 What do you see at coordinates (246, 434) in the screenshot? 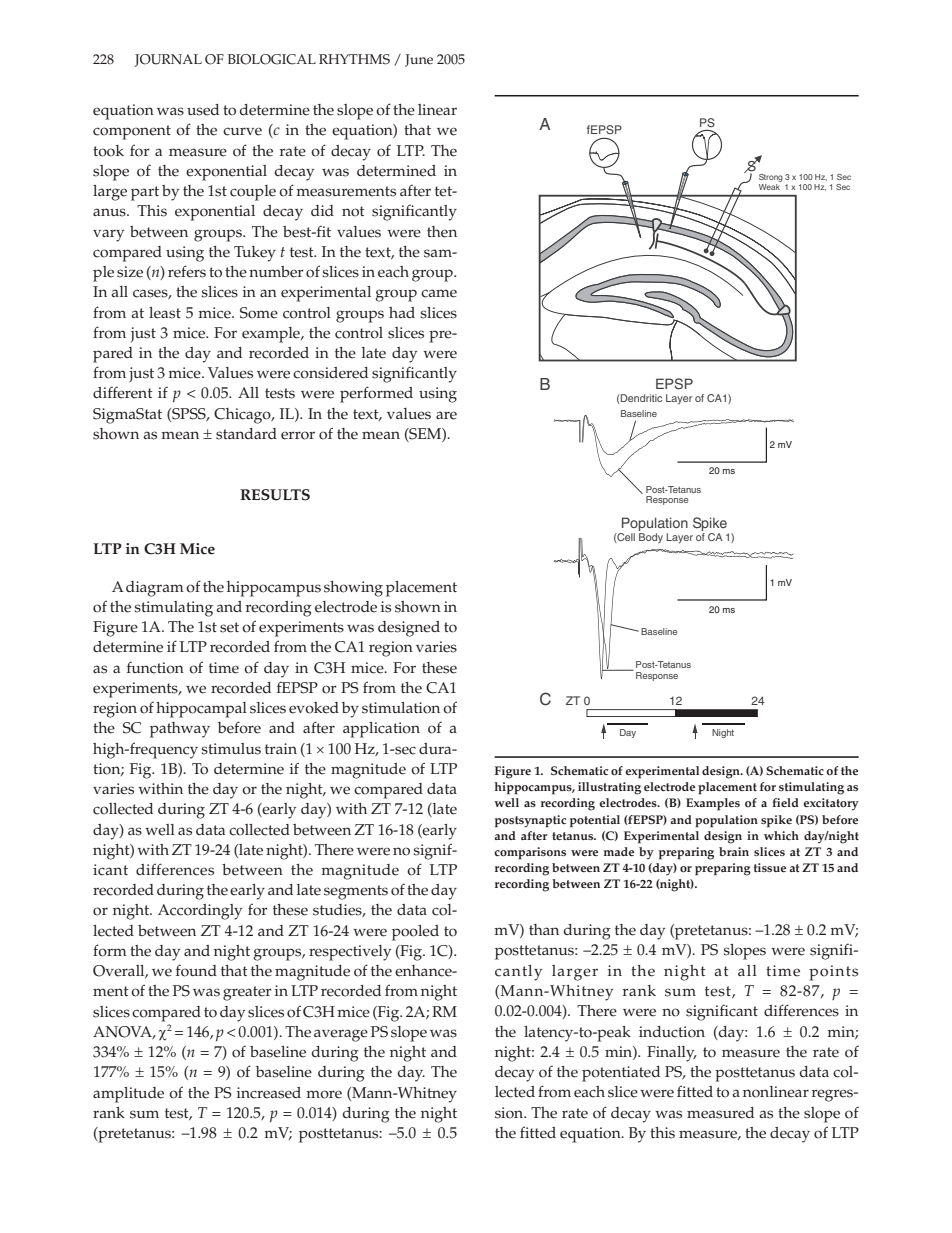
I see `standard` at bounding box center [246, 434].
